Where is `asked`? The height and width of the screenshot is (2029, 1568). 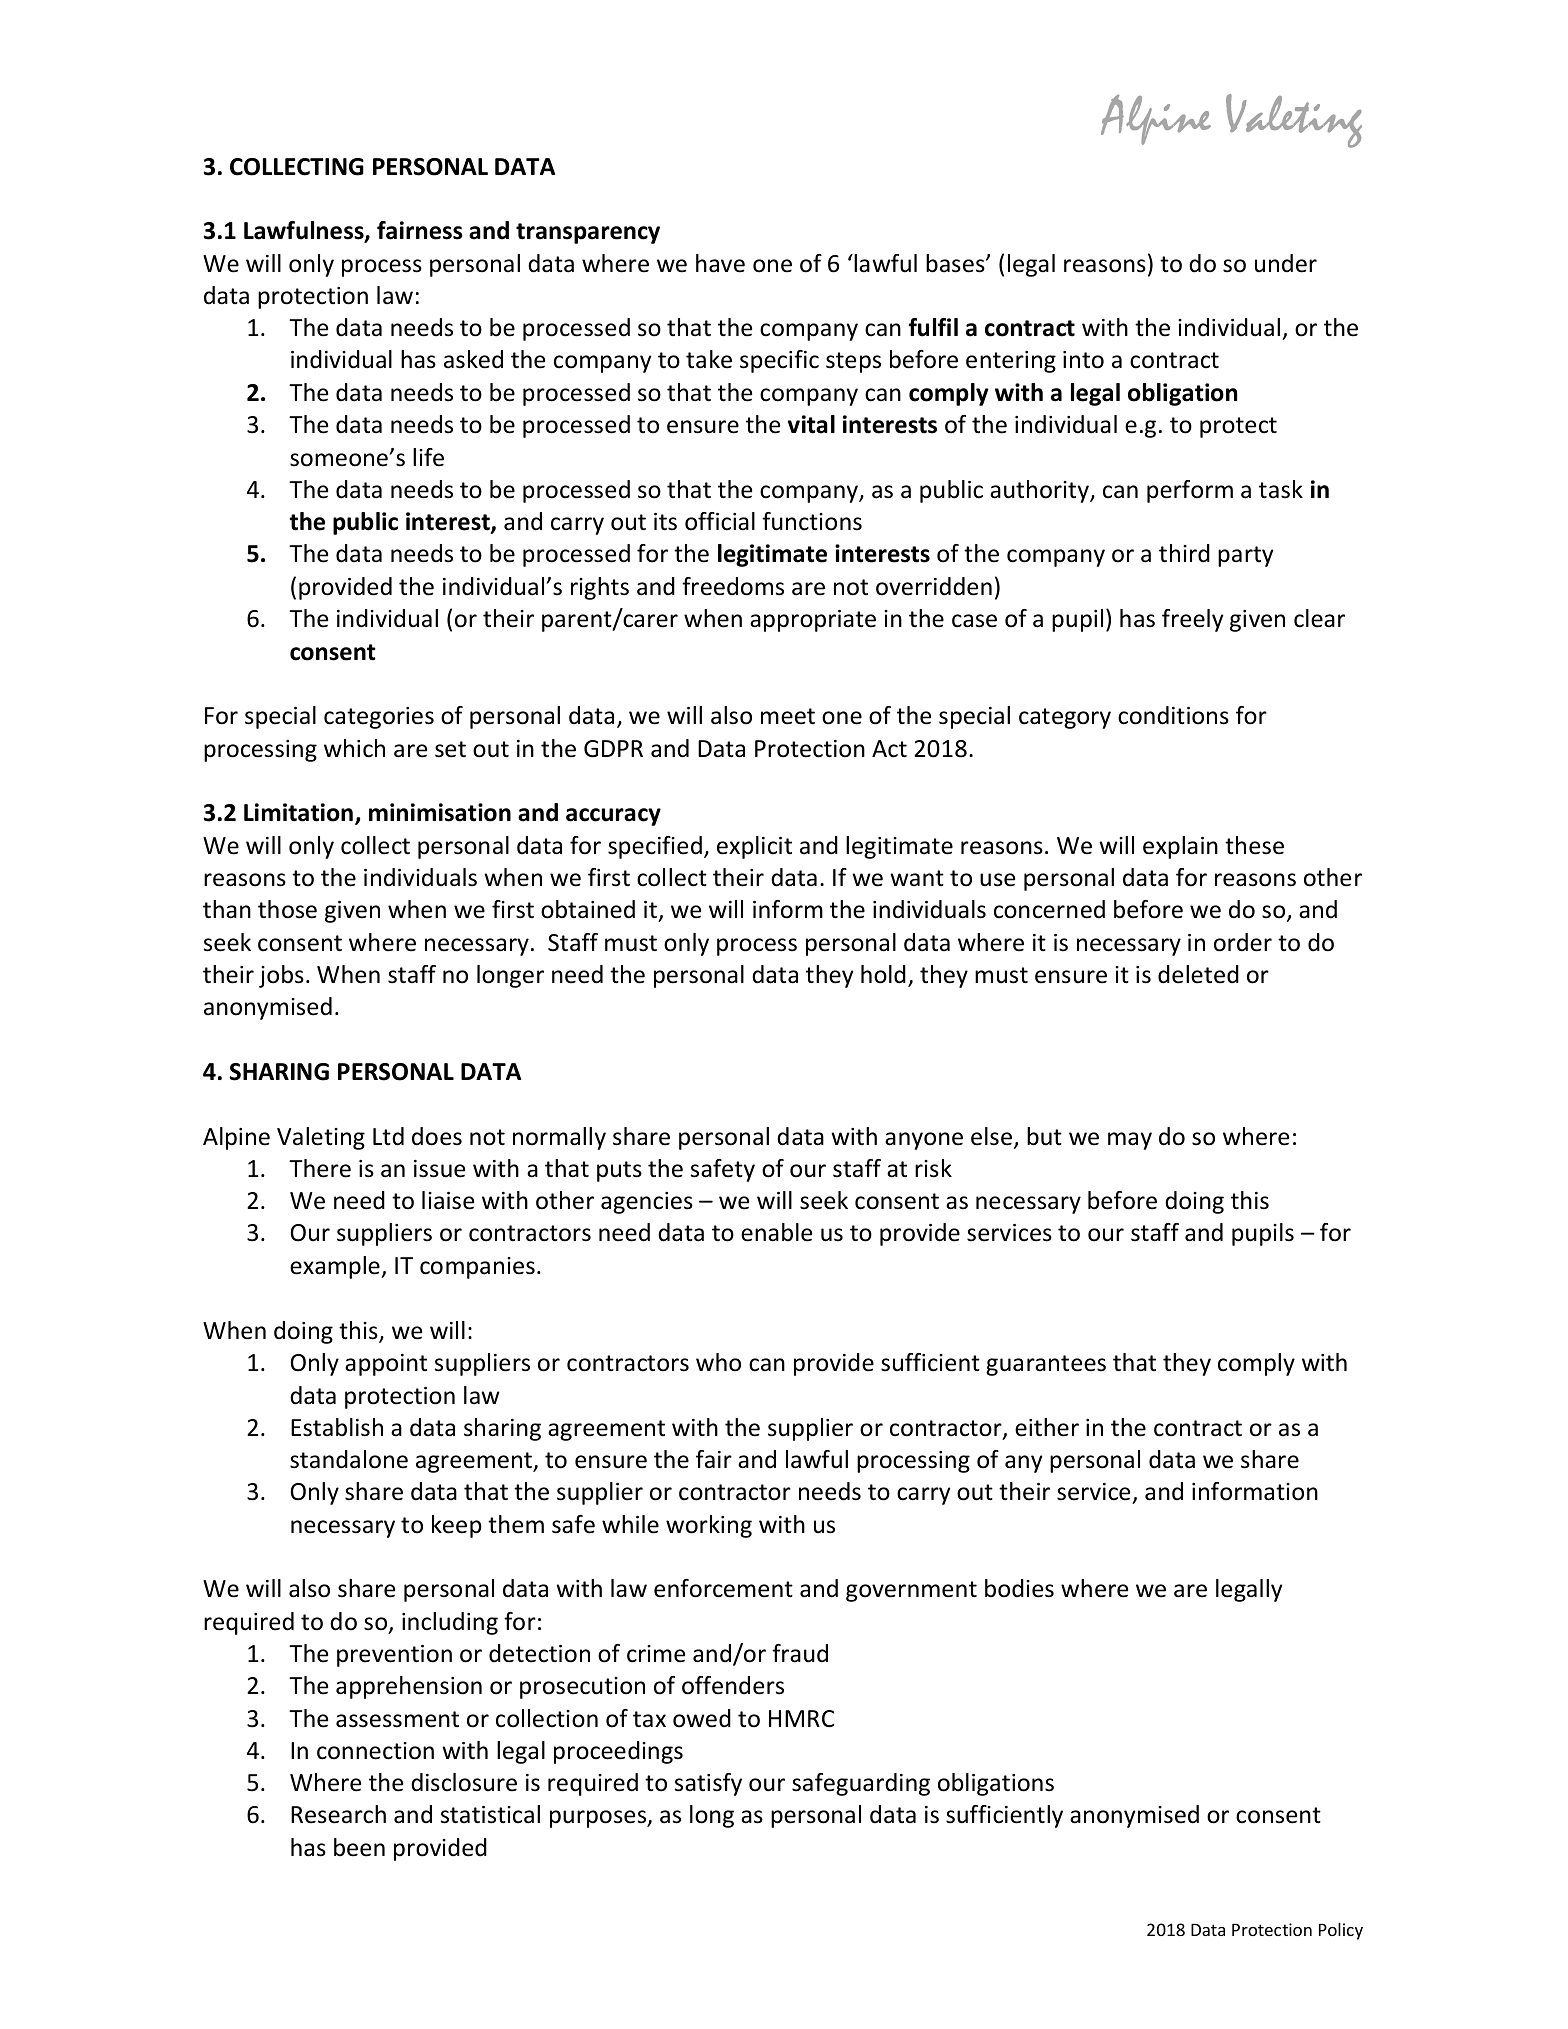 asked is located at coordinates (473, 359).
